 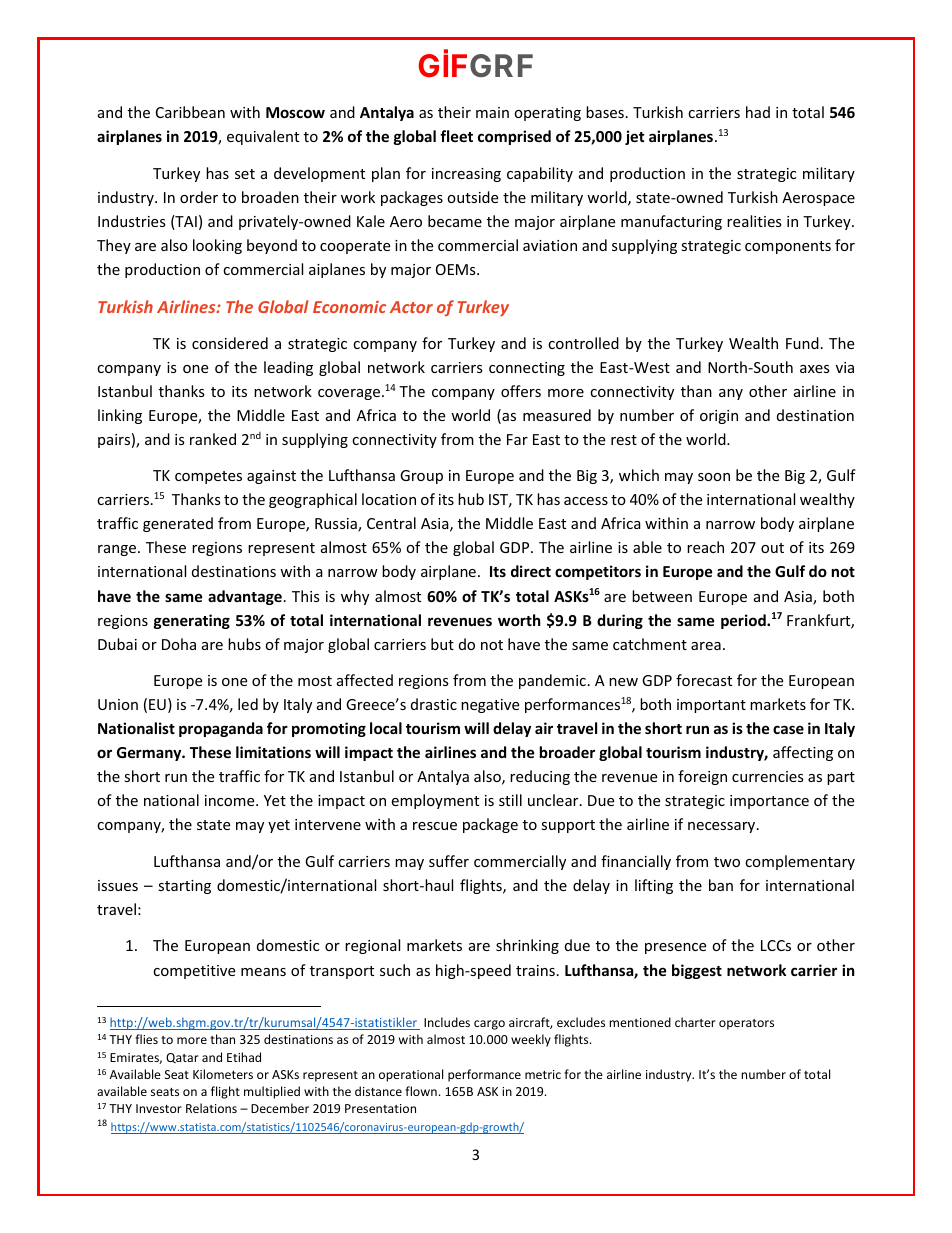 What do you see at coordinates (519, 620) in the screenshot?
I see `worth` at bounding box center [519, 620].
